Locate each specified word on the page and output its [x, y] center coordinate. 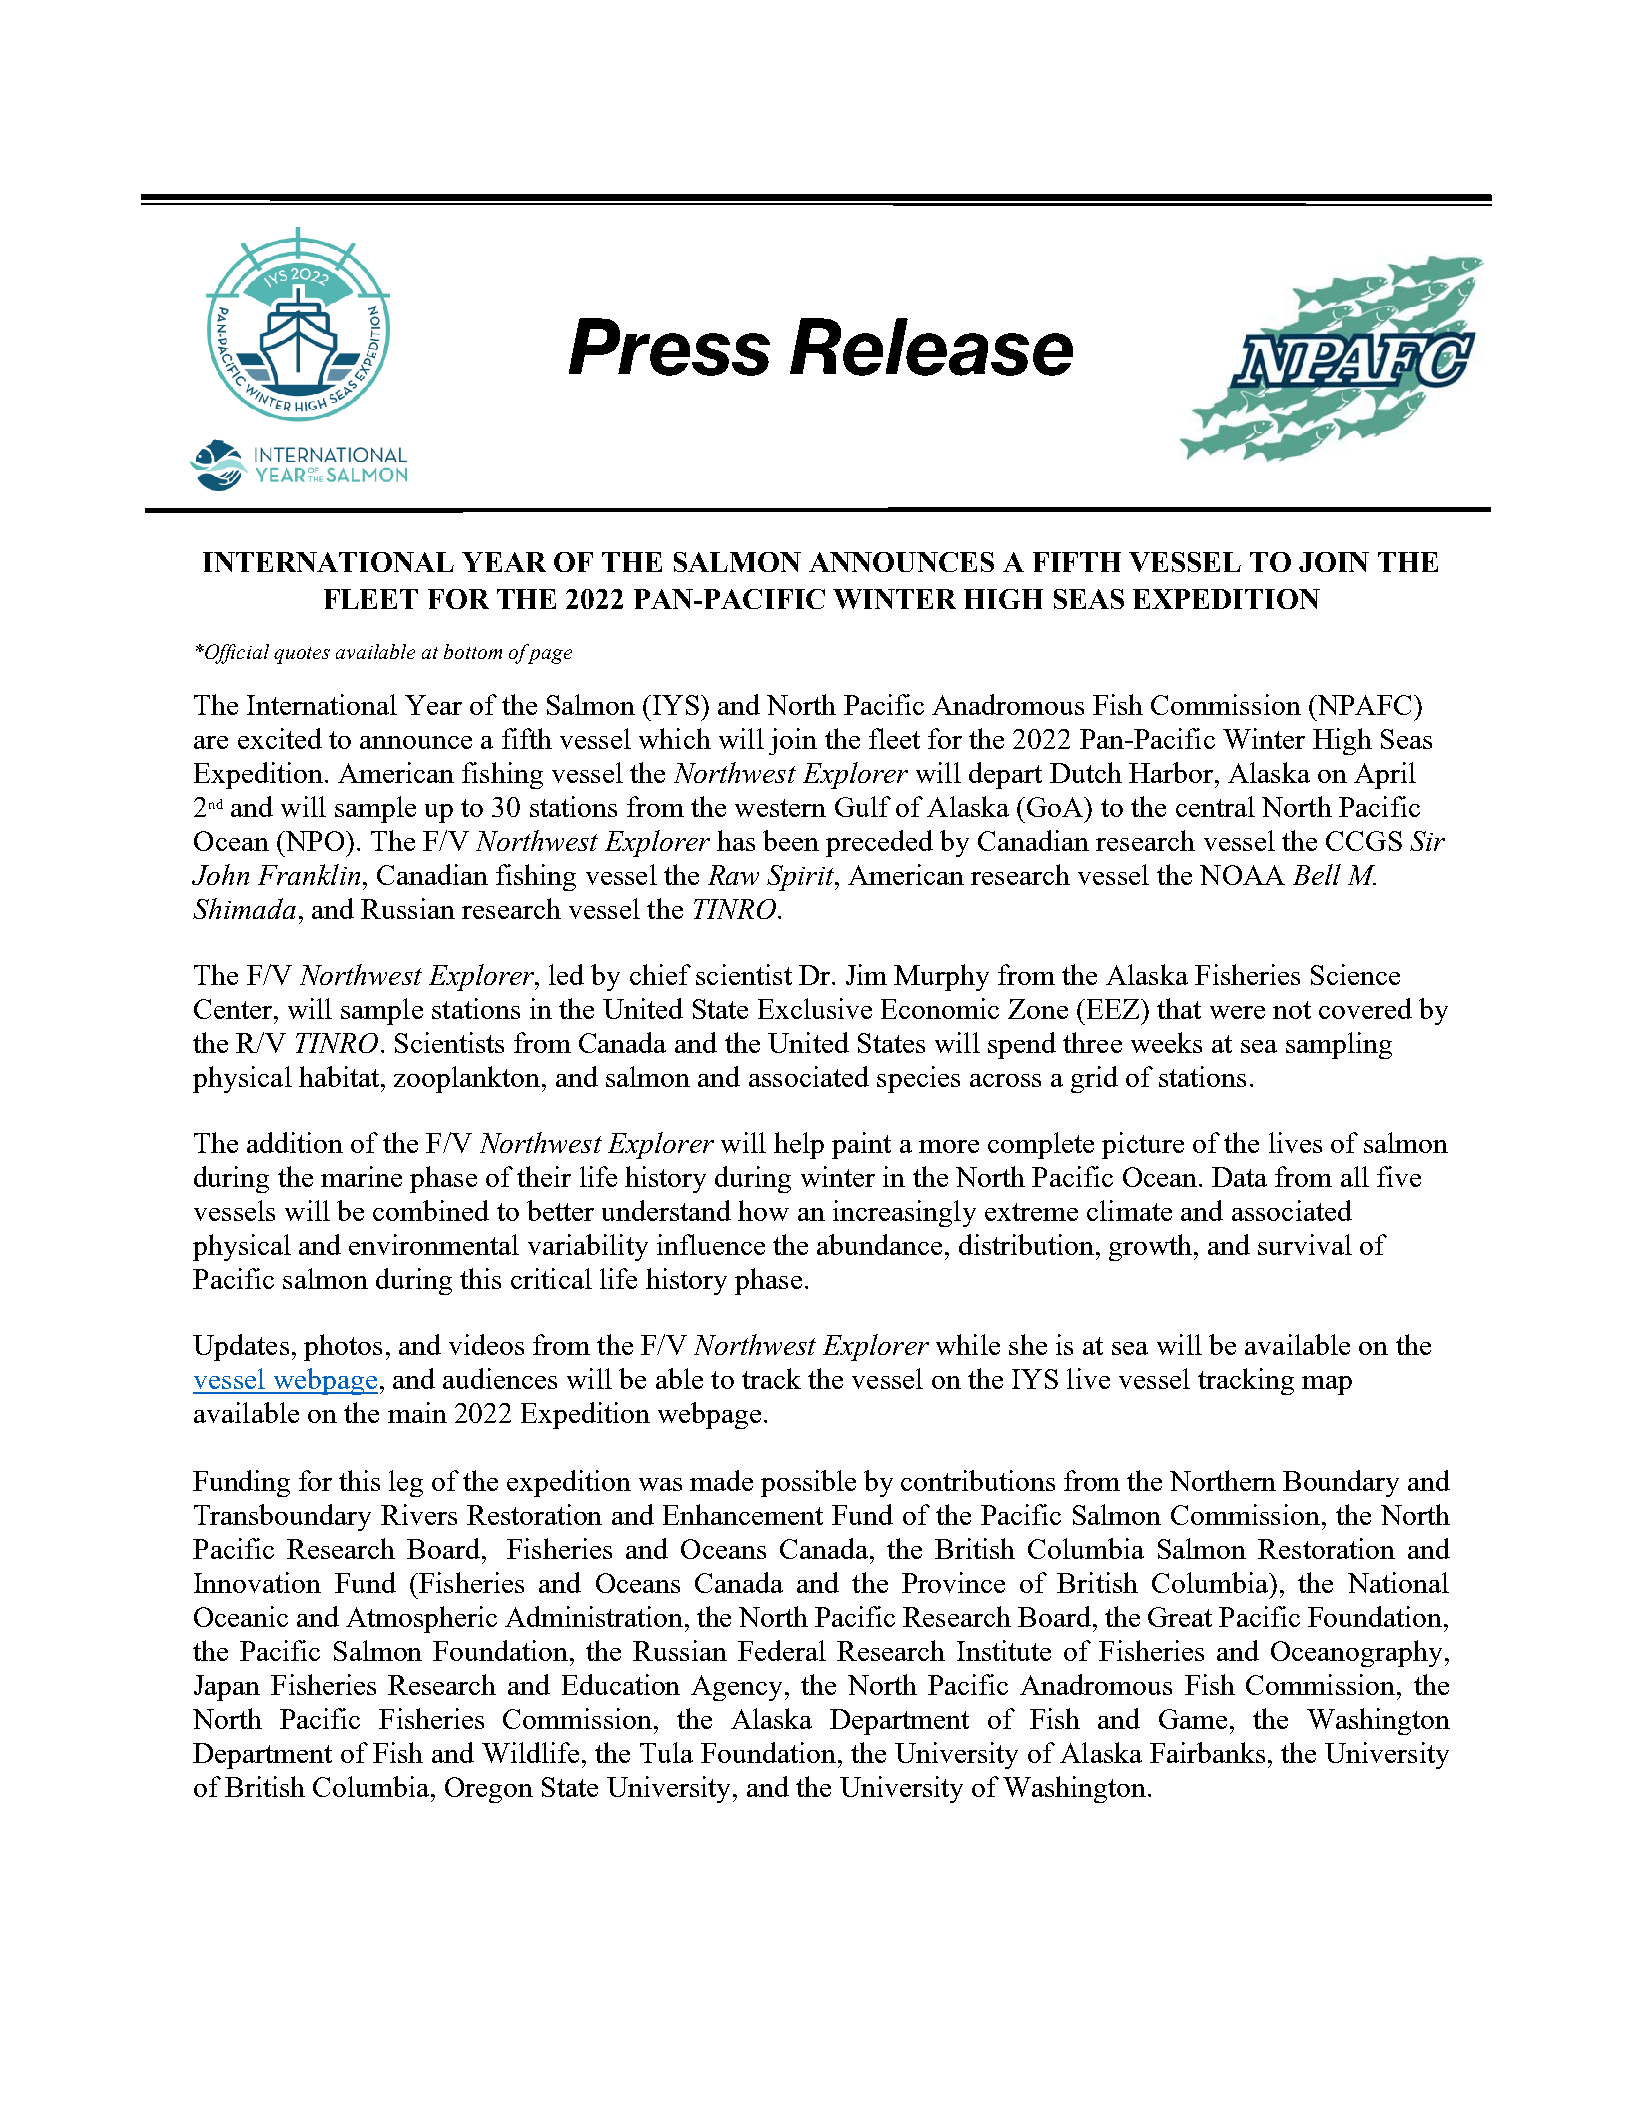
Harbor [1171, 772]
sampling [1339, 1045]
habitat [340, 1076]
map [1327, 1385]
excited [280, 738]
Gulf [863, 806]
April [1385, 775]
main [417, 1412]
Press [669, 347]
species [918, 1079]
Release [931, 347]
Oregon [489, 1790]
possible [808, 1483]
